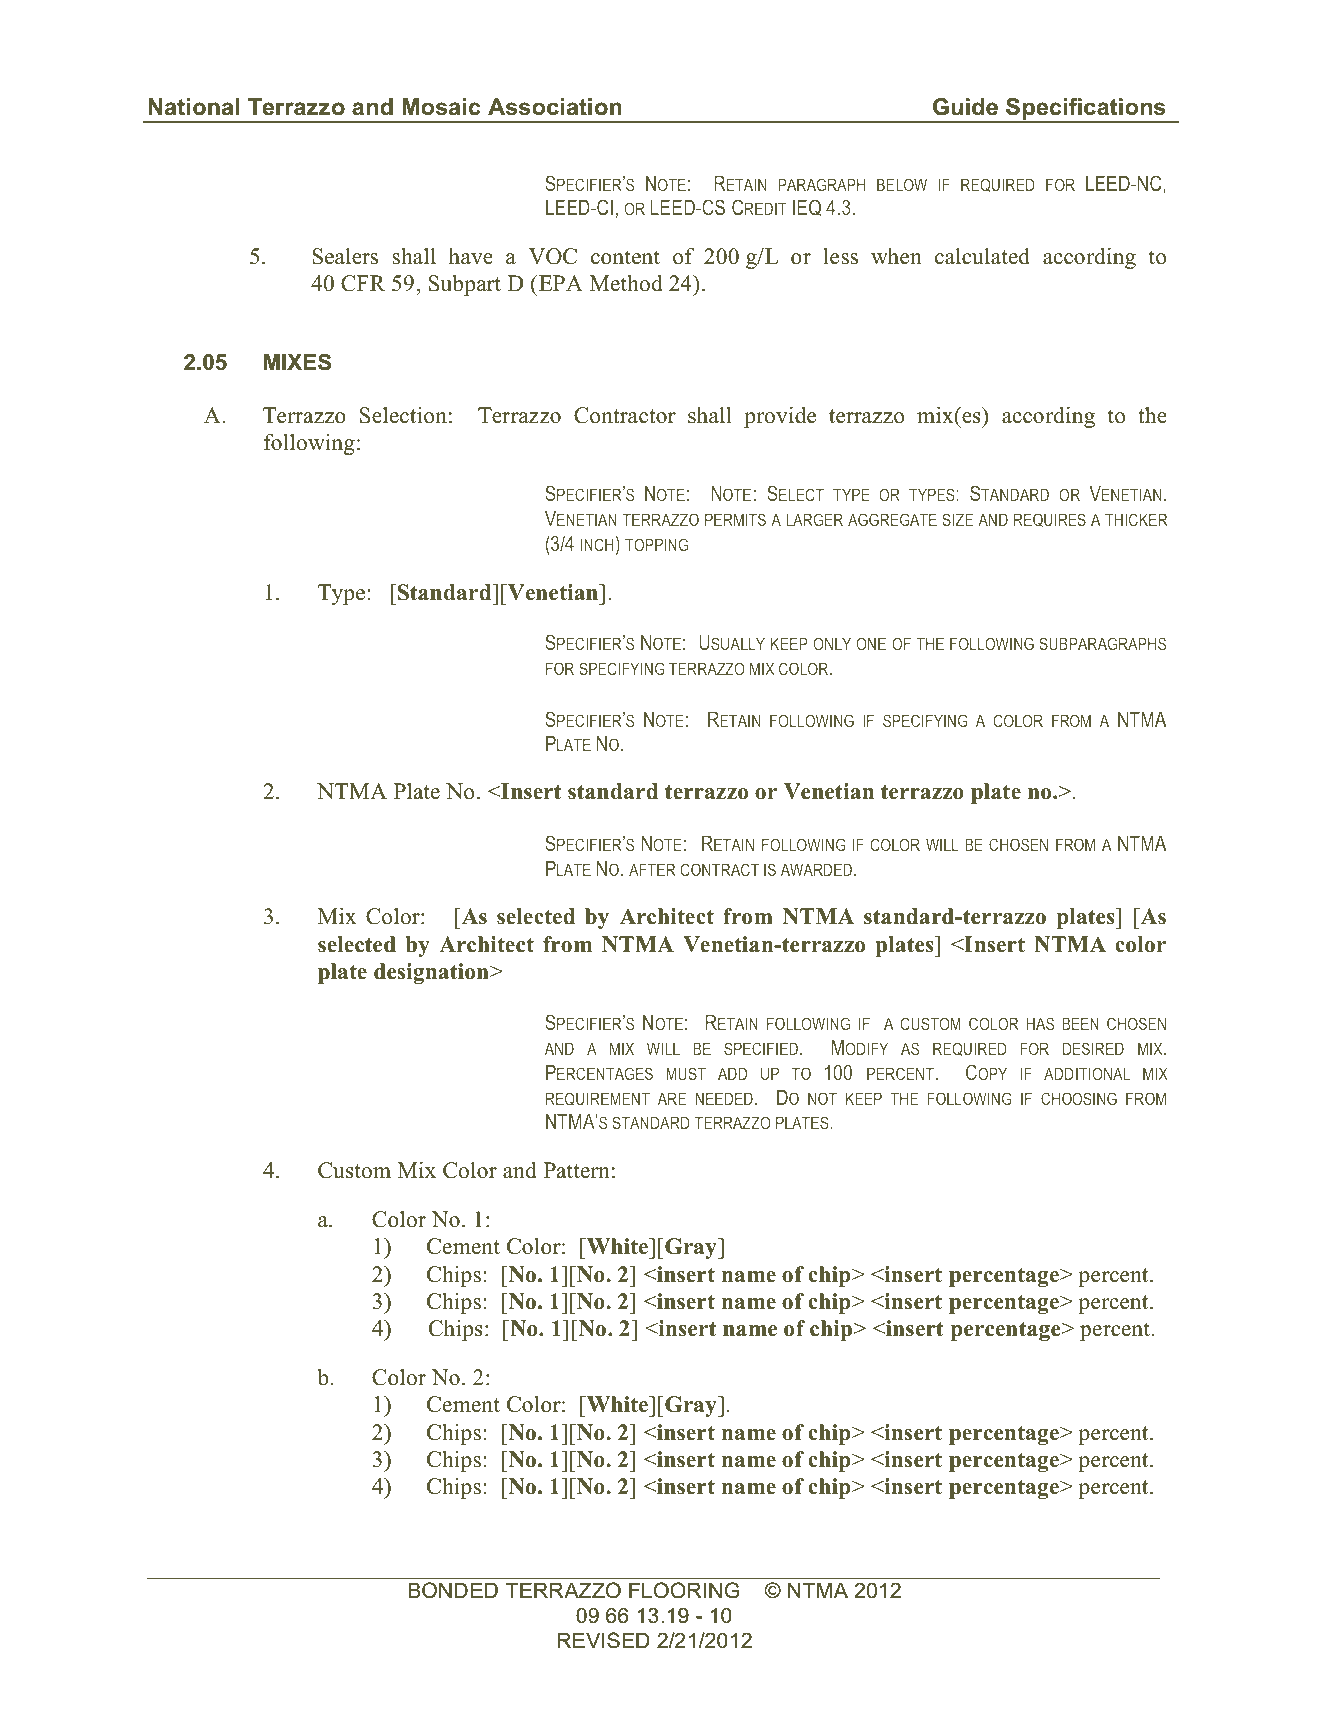 The image size is (1323, 1713). What do you see at coordinates (1040, 1023) in the document?
I see `HAS` at bounding box center [1040, 1023].
